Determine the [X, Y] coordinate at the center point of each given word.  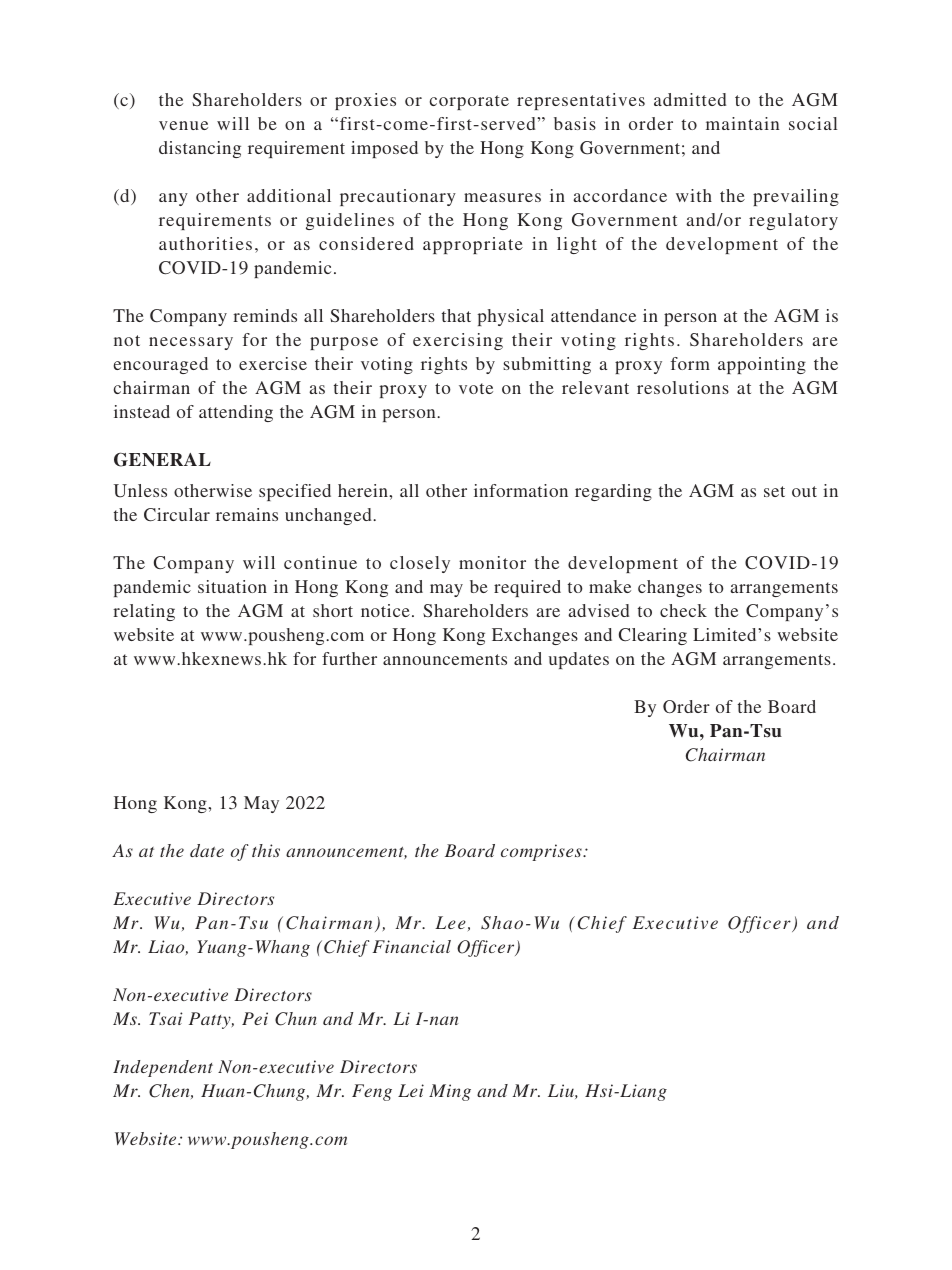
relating [144, 612]
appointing [762, 365]
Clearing [653, 636]
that [456, 315]
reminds [265, 315]
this [266, 850]
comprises [542, 852]
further [349, 658]
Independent [163, 1068]
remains [247, 514]
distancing [200, 149]
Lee [450, 922]
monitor [492, 562]
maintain [742, 123]
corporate [469, 102]
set [774, 491]
